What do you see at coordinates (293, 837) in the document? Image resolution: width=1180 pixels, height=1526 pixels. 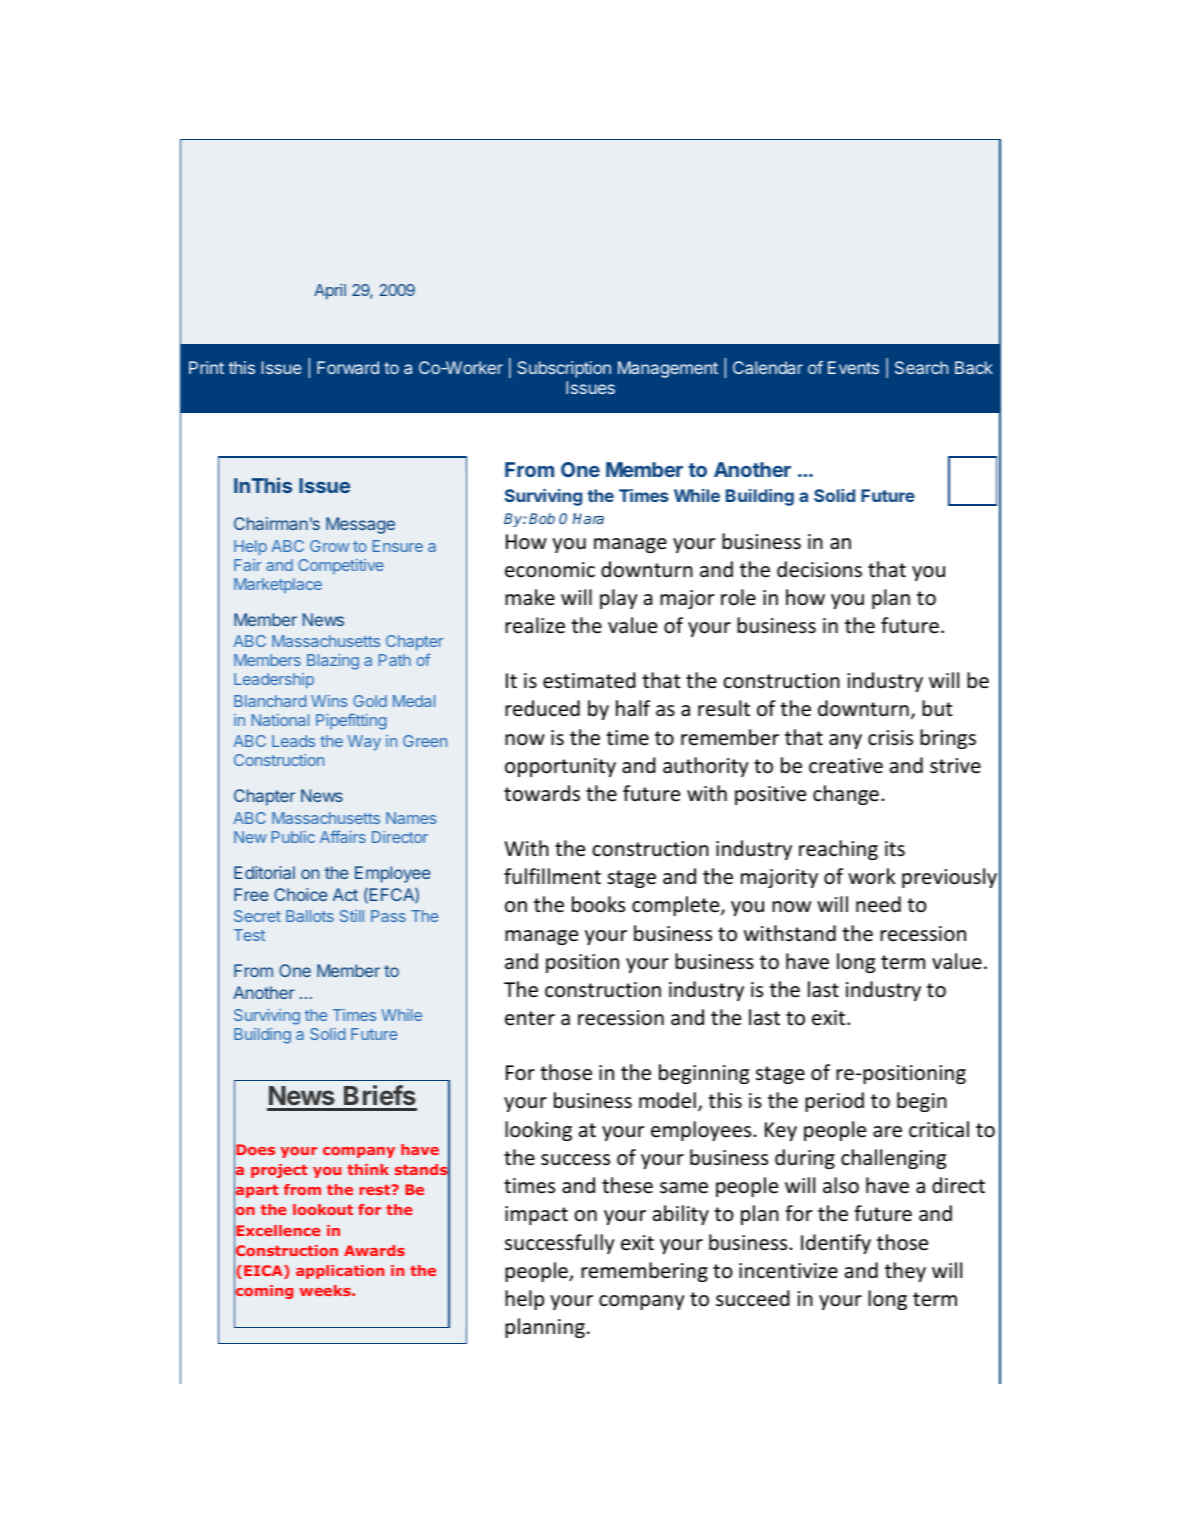 I see `Public` at bounding box center [293, 837].
